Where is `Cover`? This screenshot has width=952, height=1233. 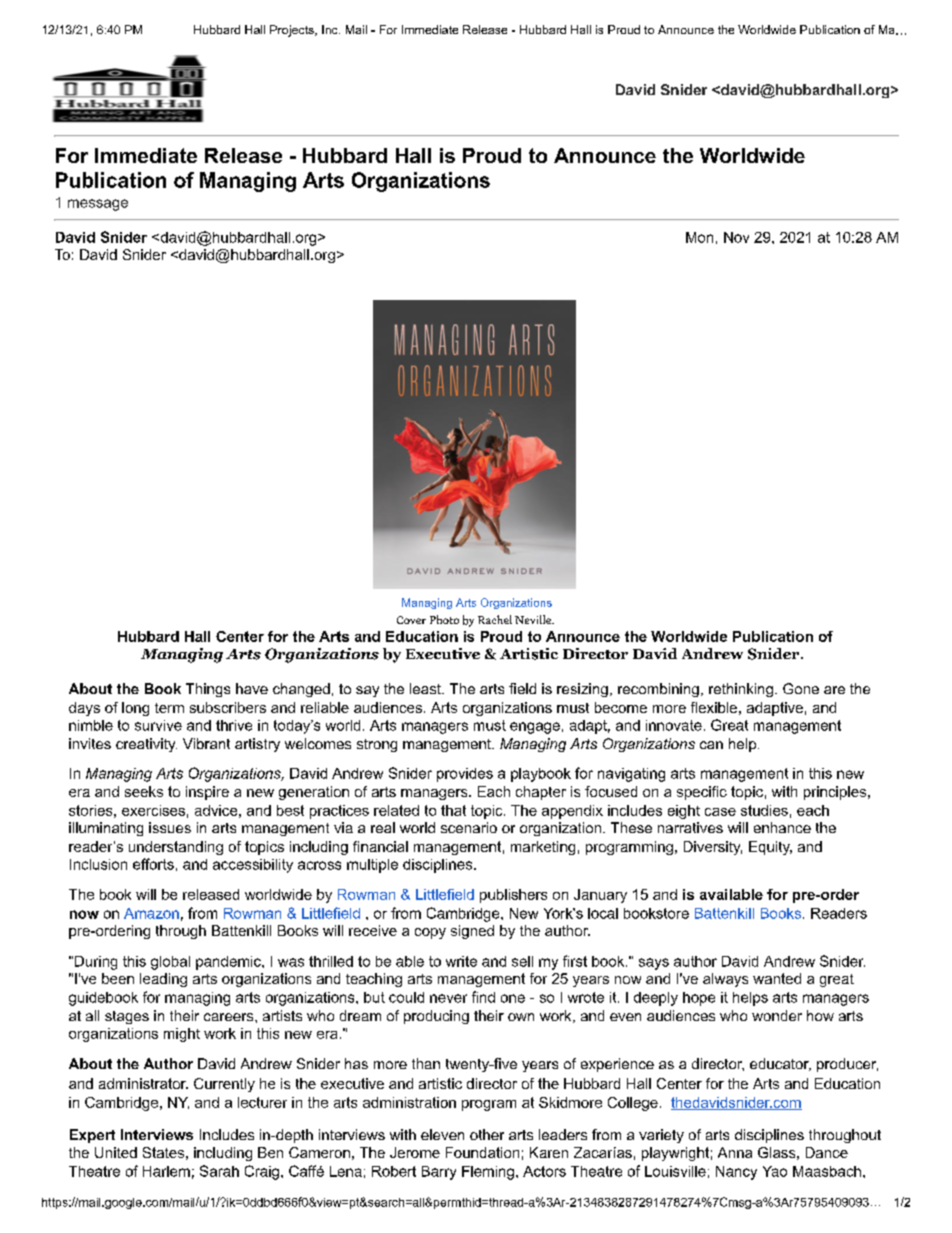 Cover is located at coordinates (411, 620).
